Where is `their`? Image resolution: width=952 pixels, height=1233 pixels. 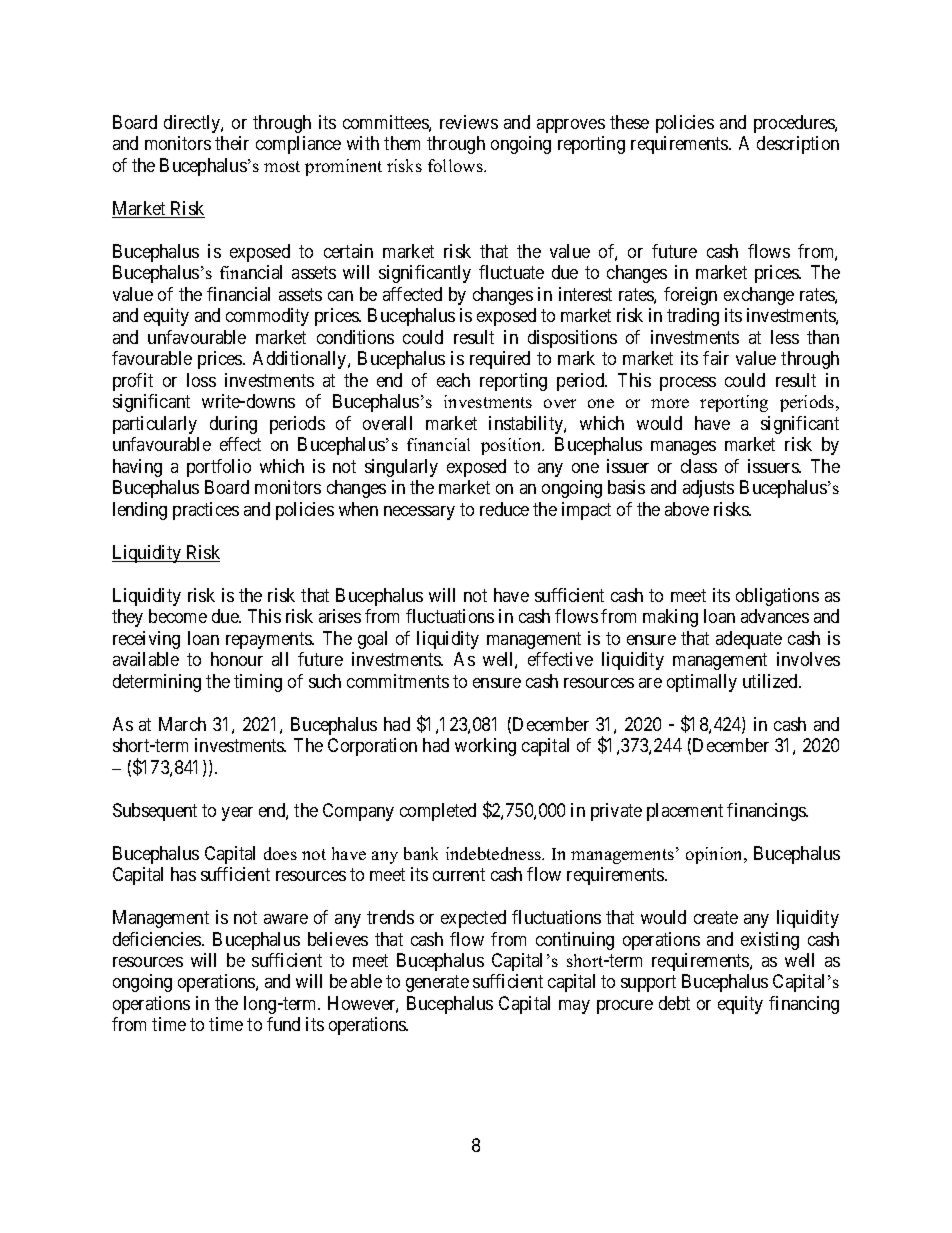 their is located at coordinates (232, 143).
